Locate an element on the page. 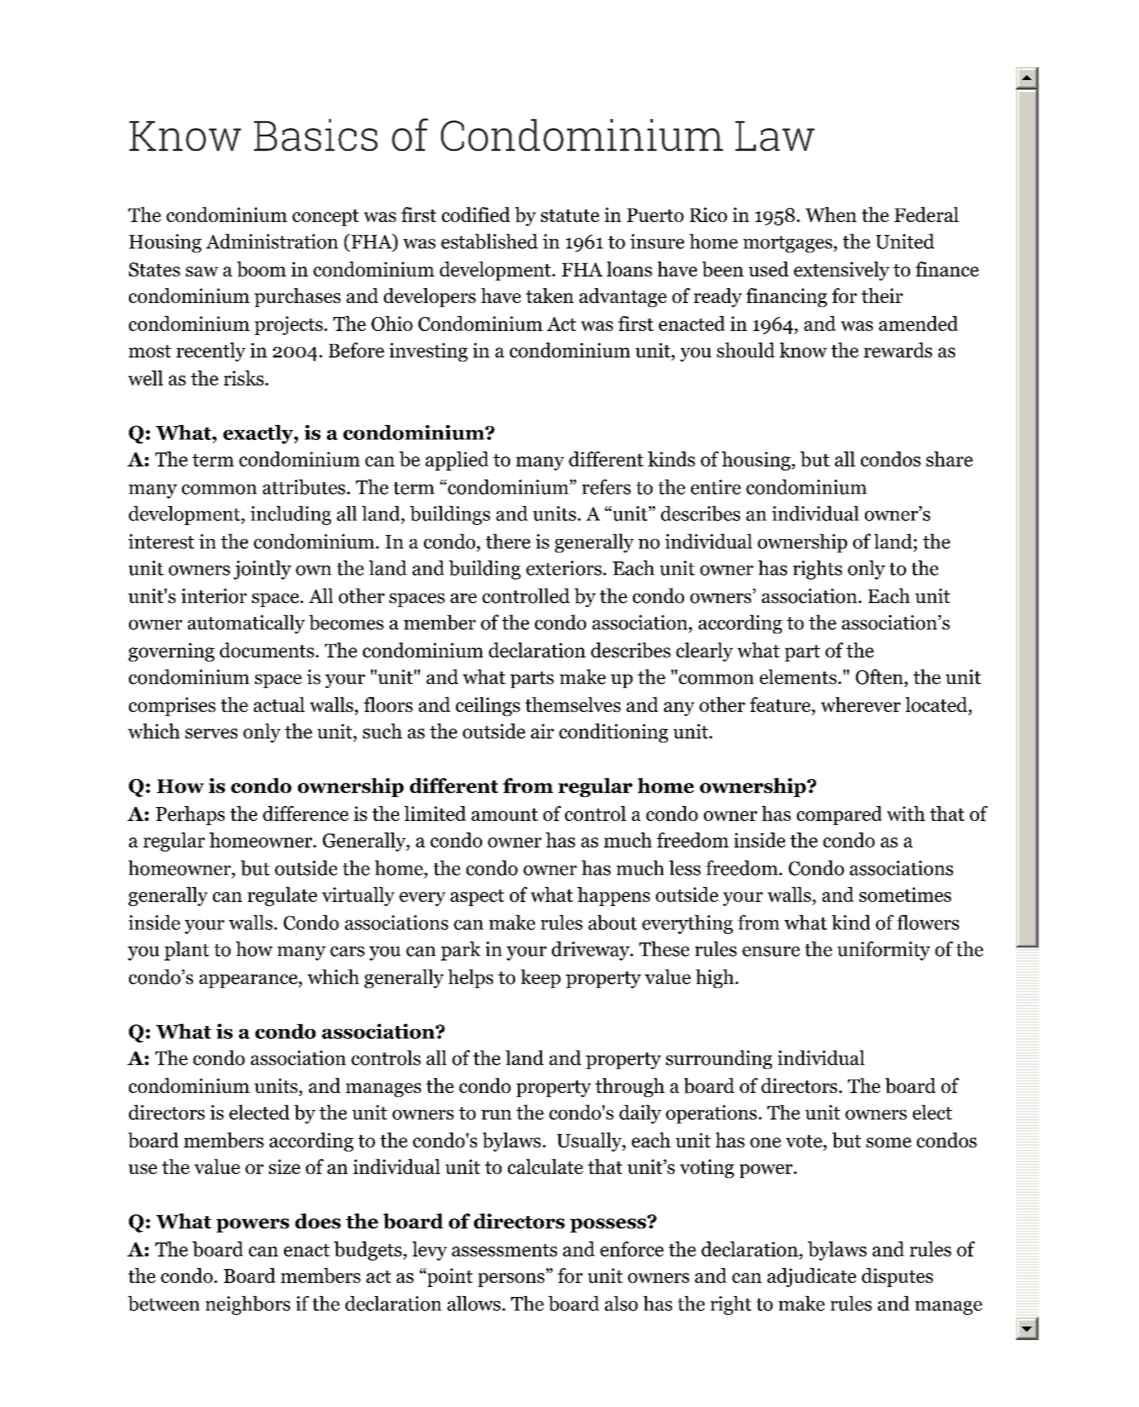 Image resolution: width=1139 pixels, height=1407 pixels. wherever is located at coordinates (861, 704).
